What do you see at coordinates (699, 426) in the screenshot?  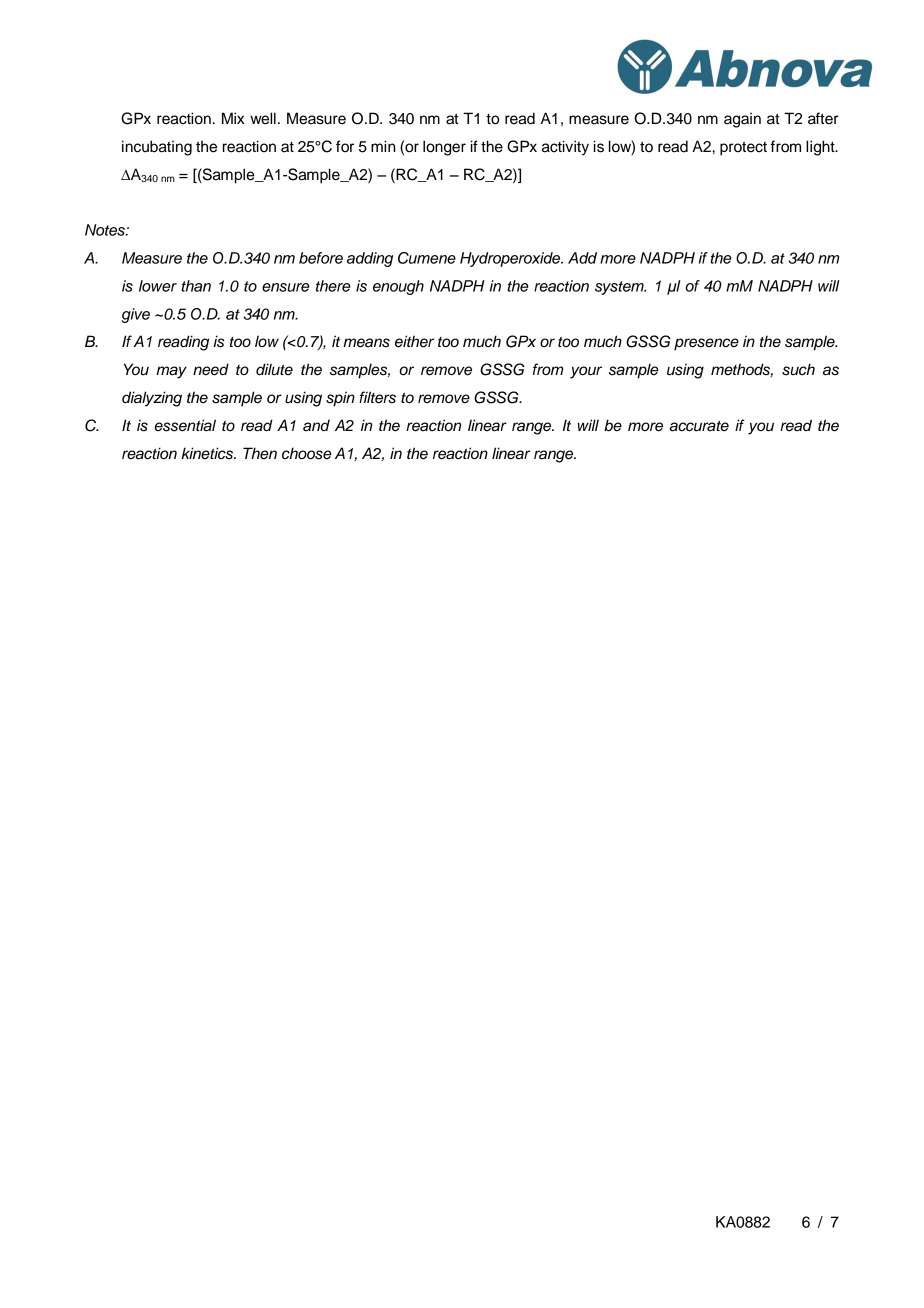 I see `accurate` at bounding box center [699, 426].
